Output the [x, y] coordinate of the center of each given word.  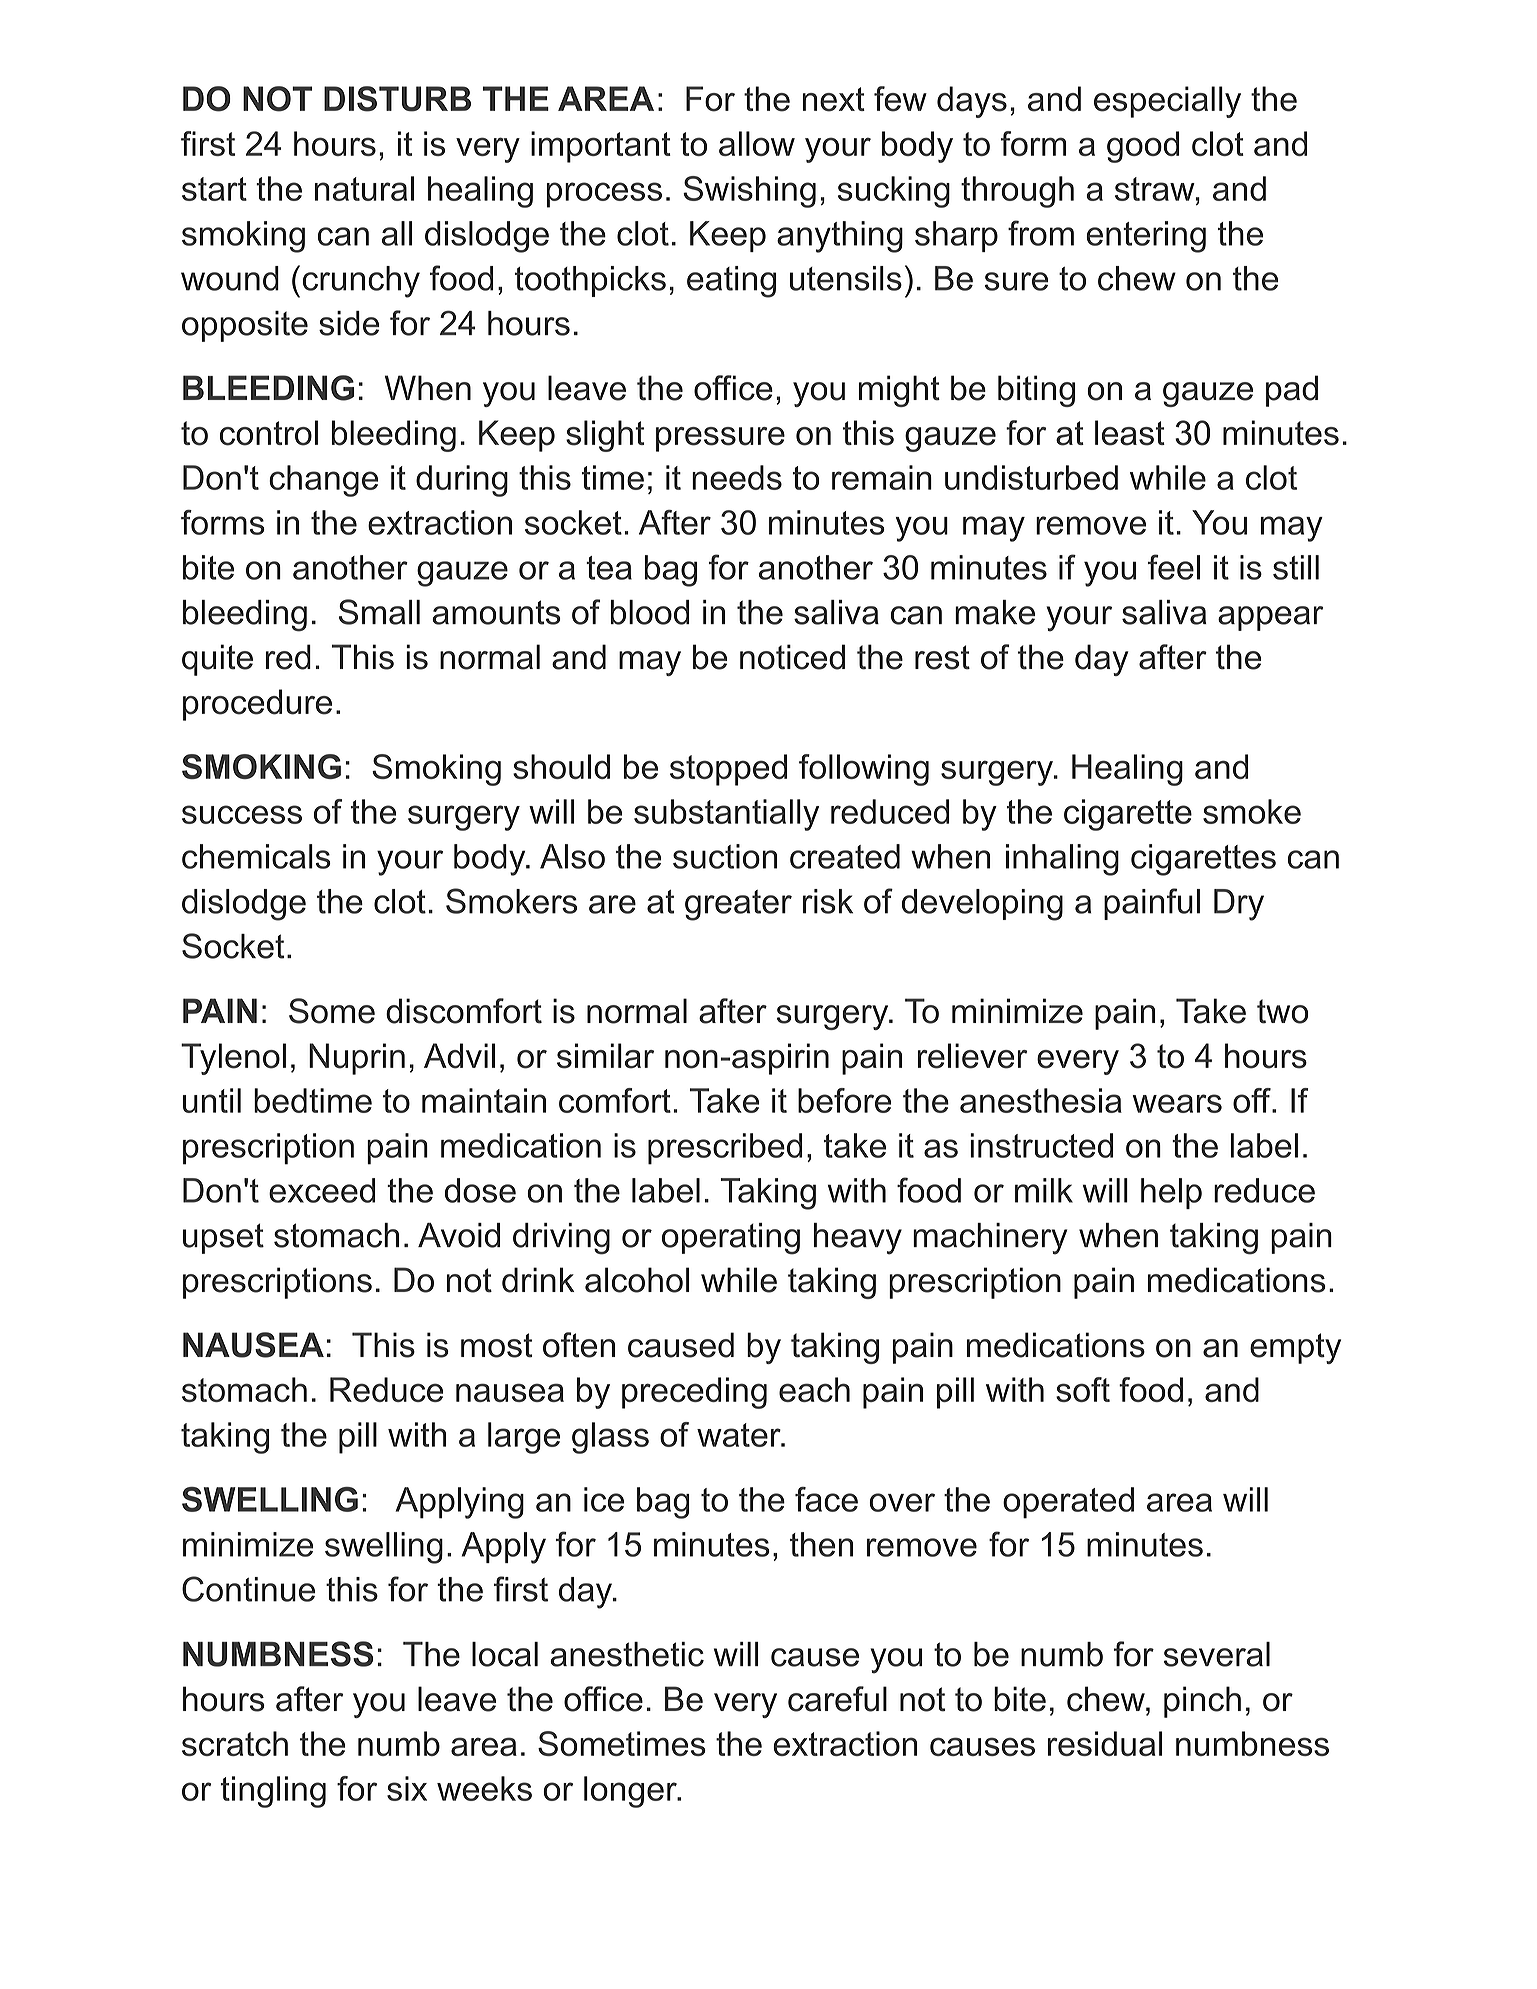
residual [1105, 1743]
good [1143, 147]
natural [364, 188]
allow [757, 143]
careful [837, 1699]
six [407, 1788]
